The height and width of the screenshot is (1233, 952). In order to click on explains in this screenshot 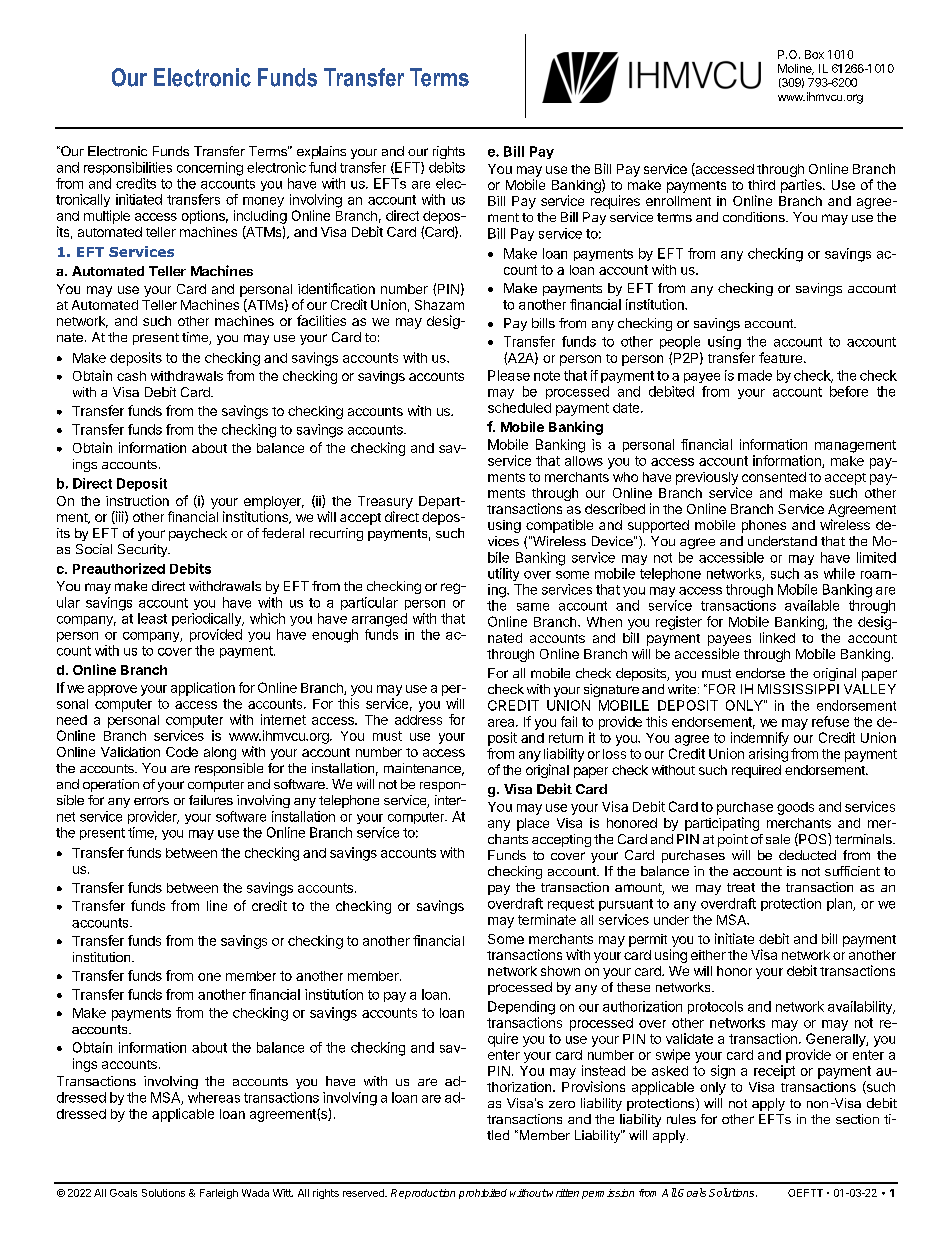, I will do `click(321, 152)`.
